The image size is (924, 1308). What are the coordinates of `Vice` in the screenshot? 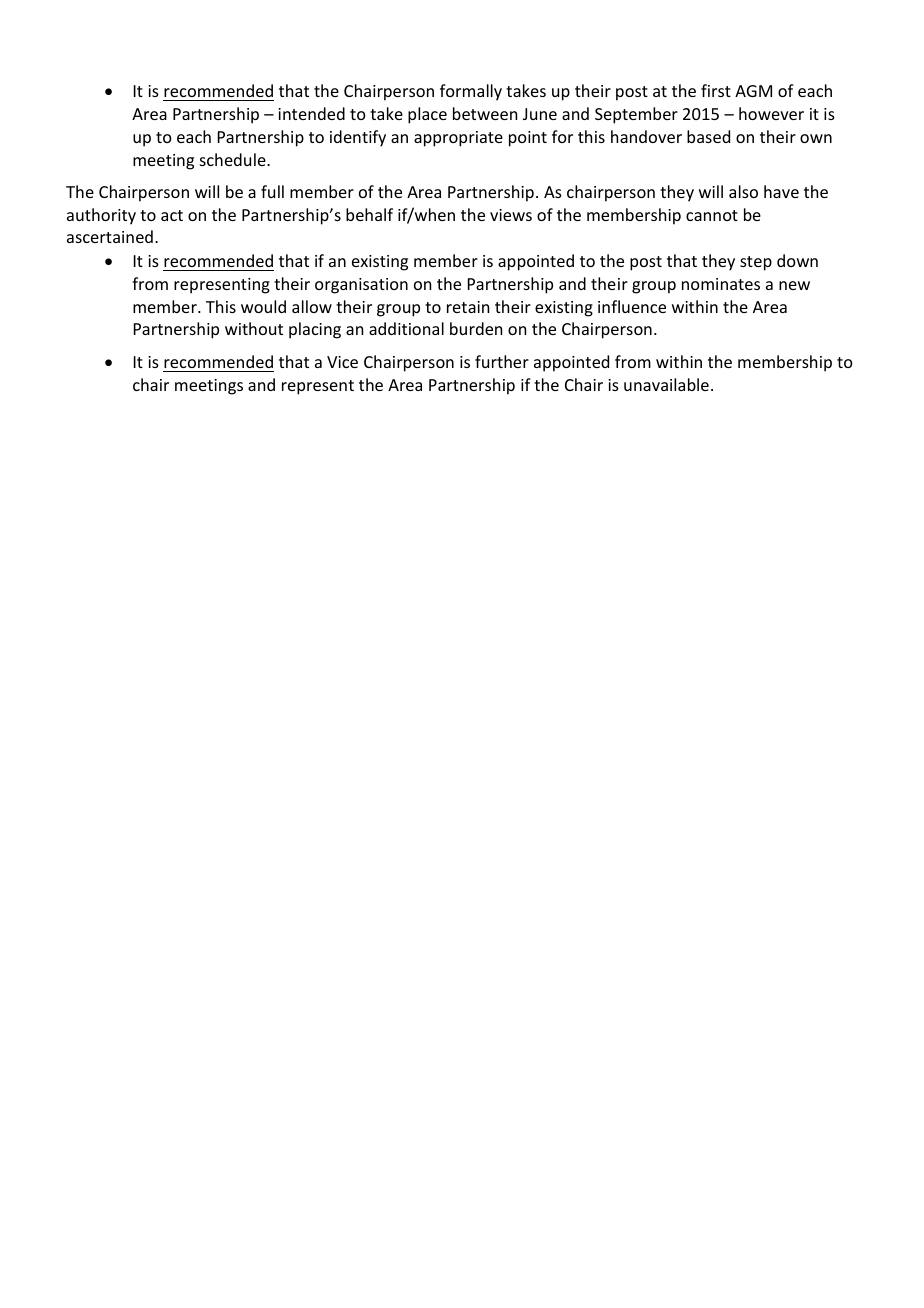 It's located at (342, 362).
